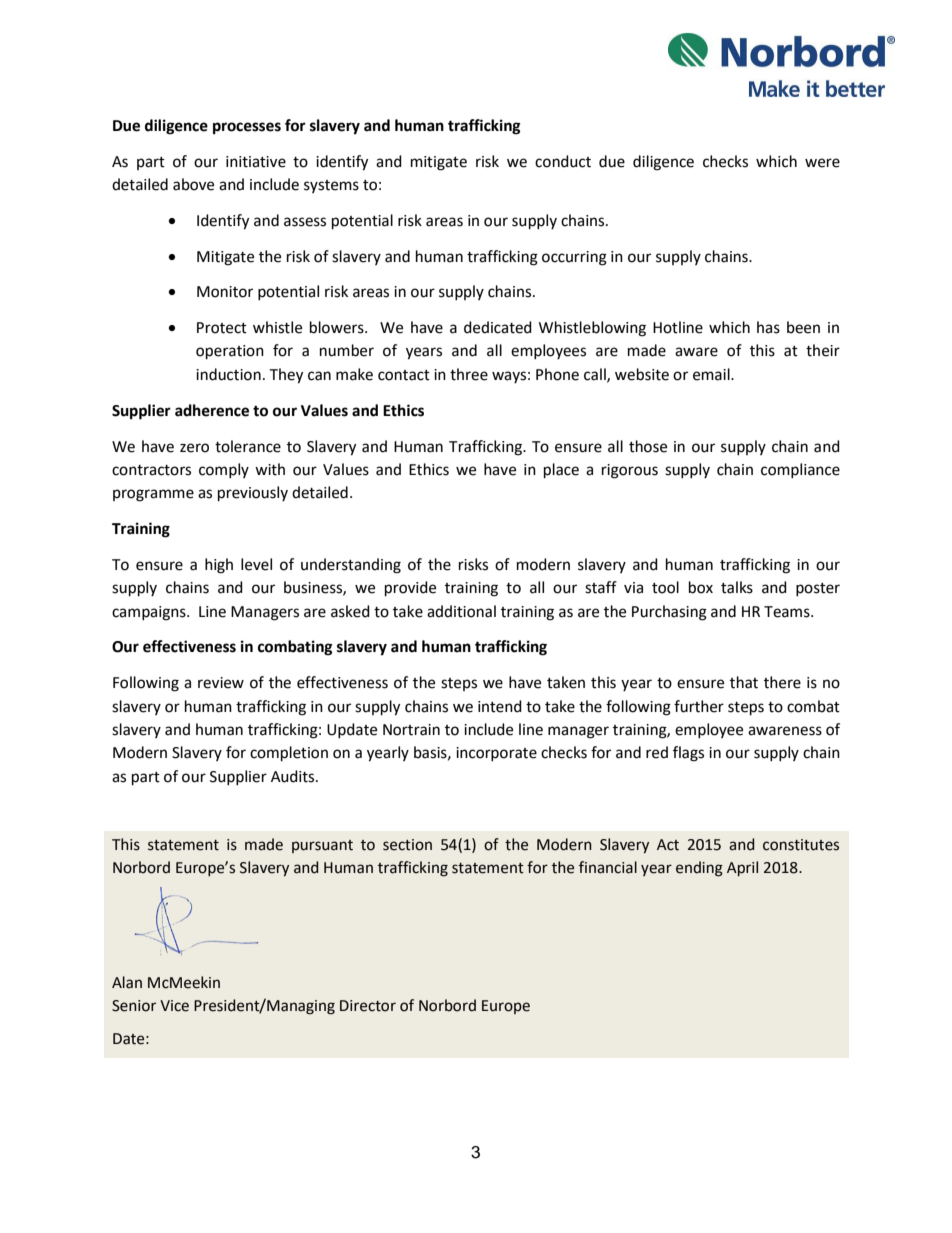 The height and width of the screenshot is (1233, 952). Describe the element at coordinates (368, 1006) in the screenshot. I see `Director` at that location.
